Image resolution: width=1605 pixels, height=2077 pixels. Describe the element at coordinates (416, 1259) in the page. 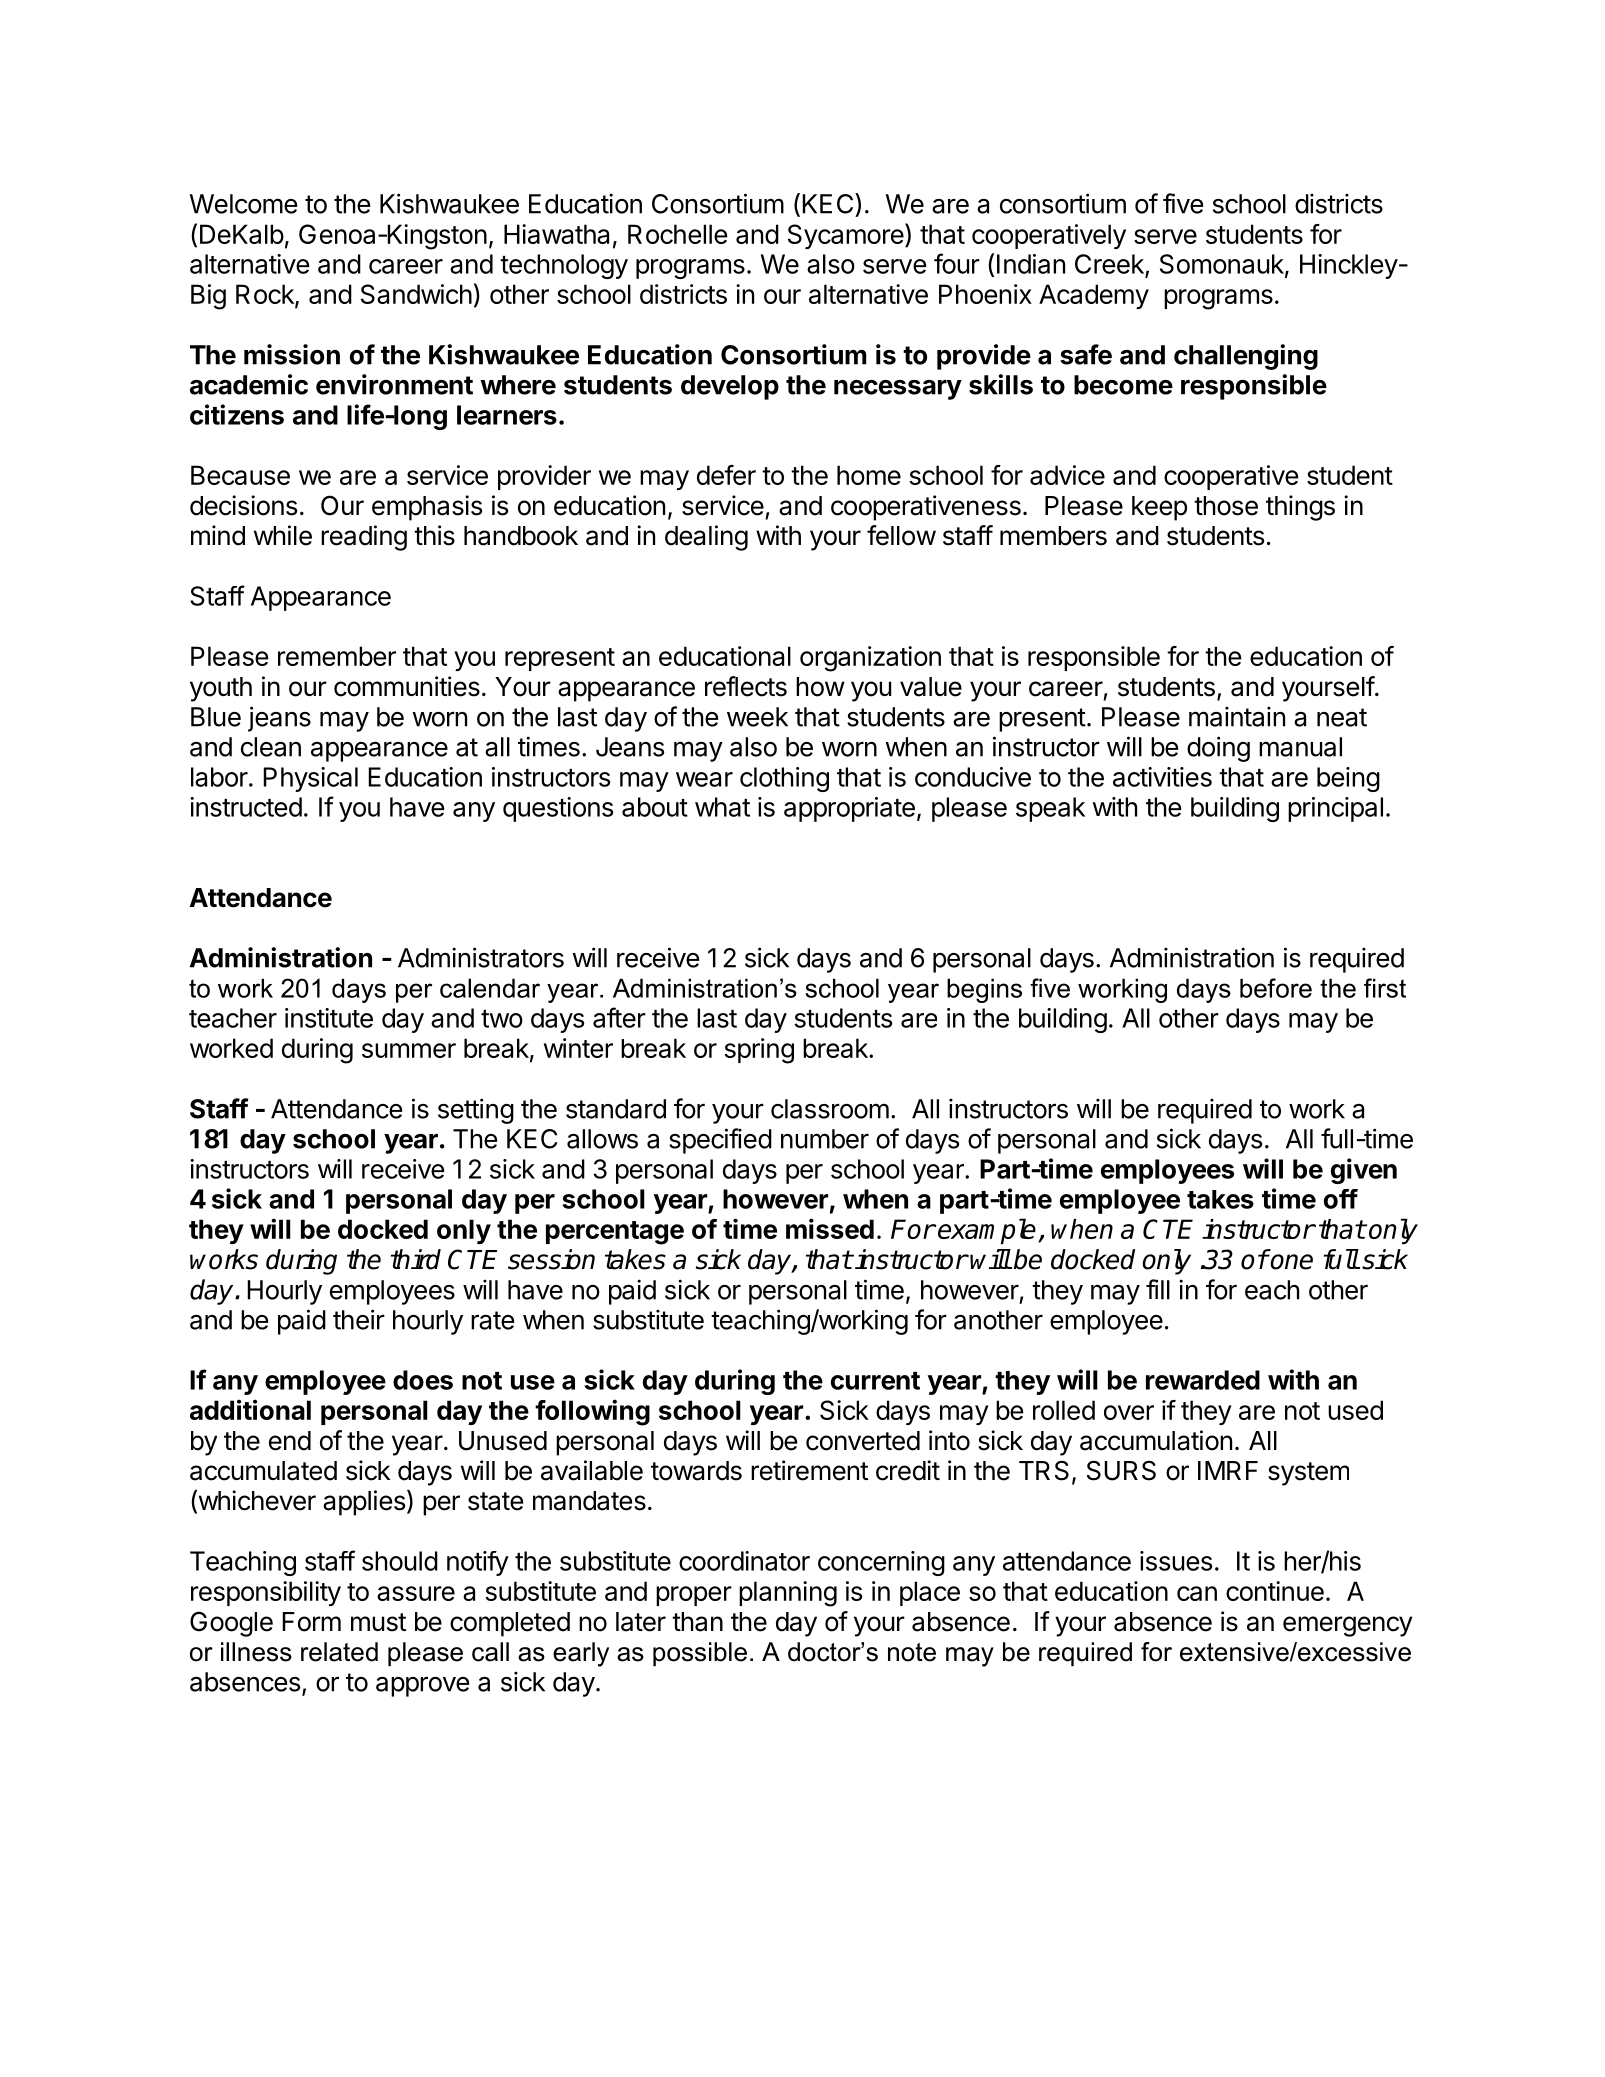

I see `third` at that location.
